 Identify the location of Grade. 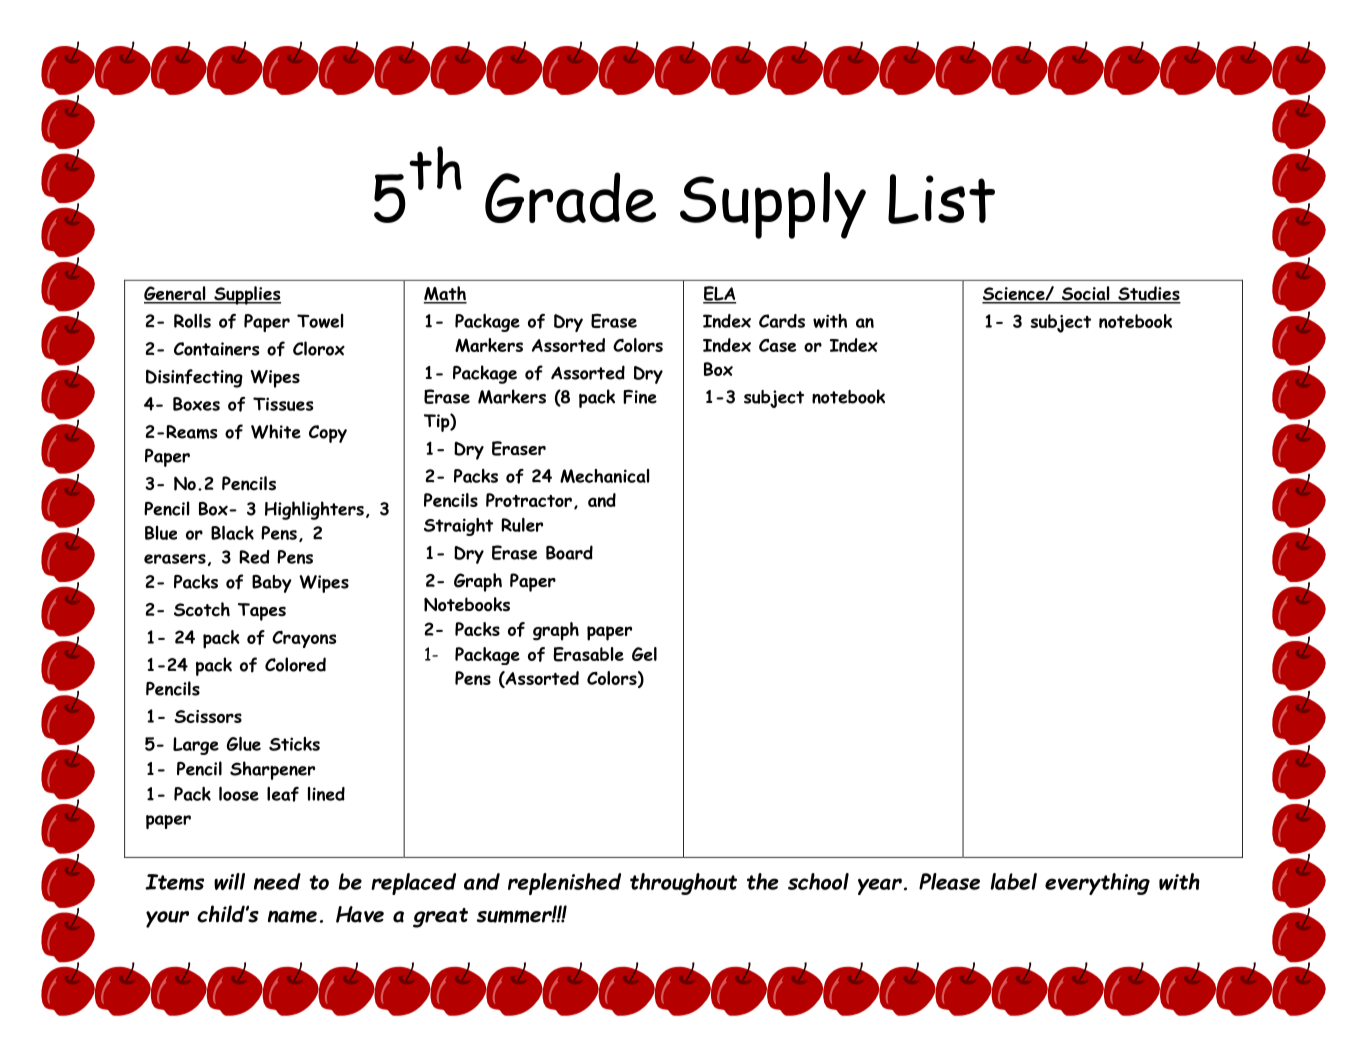
(570, 197).
